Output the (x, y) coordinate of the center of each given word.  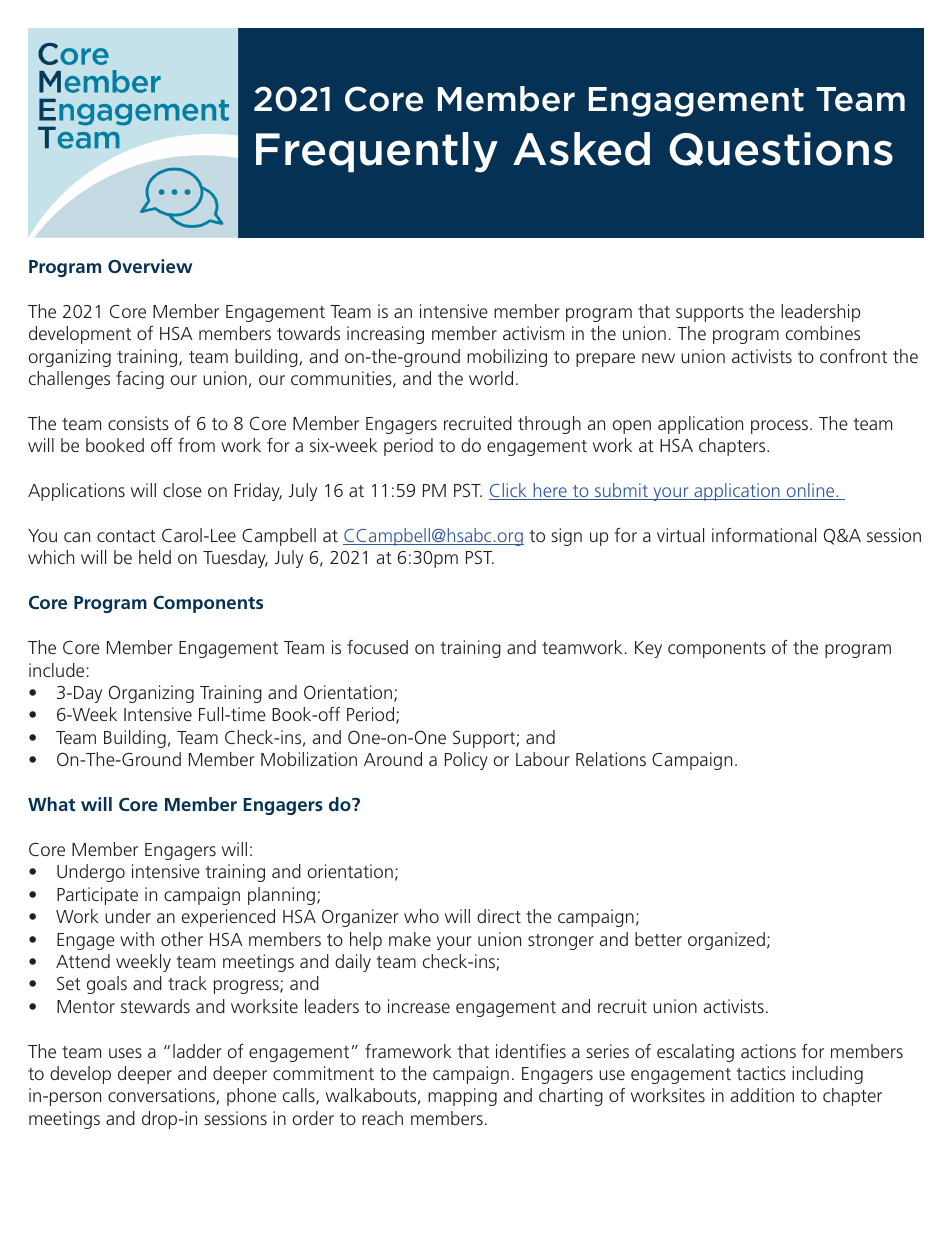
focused (377, 647)
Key (648, 649)
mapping (462, 1097)
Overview (150, 266)
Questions (781, 149)
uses (125, 1053)
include (56, 670)
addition (762, 1095)
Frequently (377, 152)
